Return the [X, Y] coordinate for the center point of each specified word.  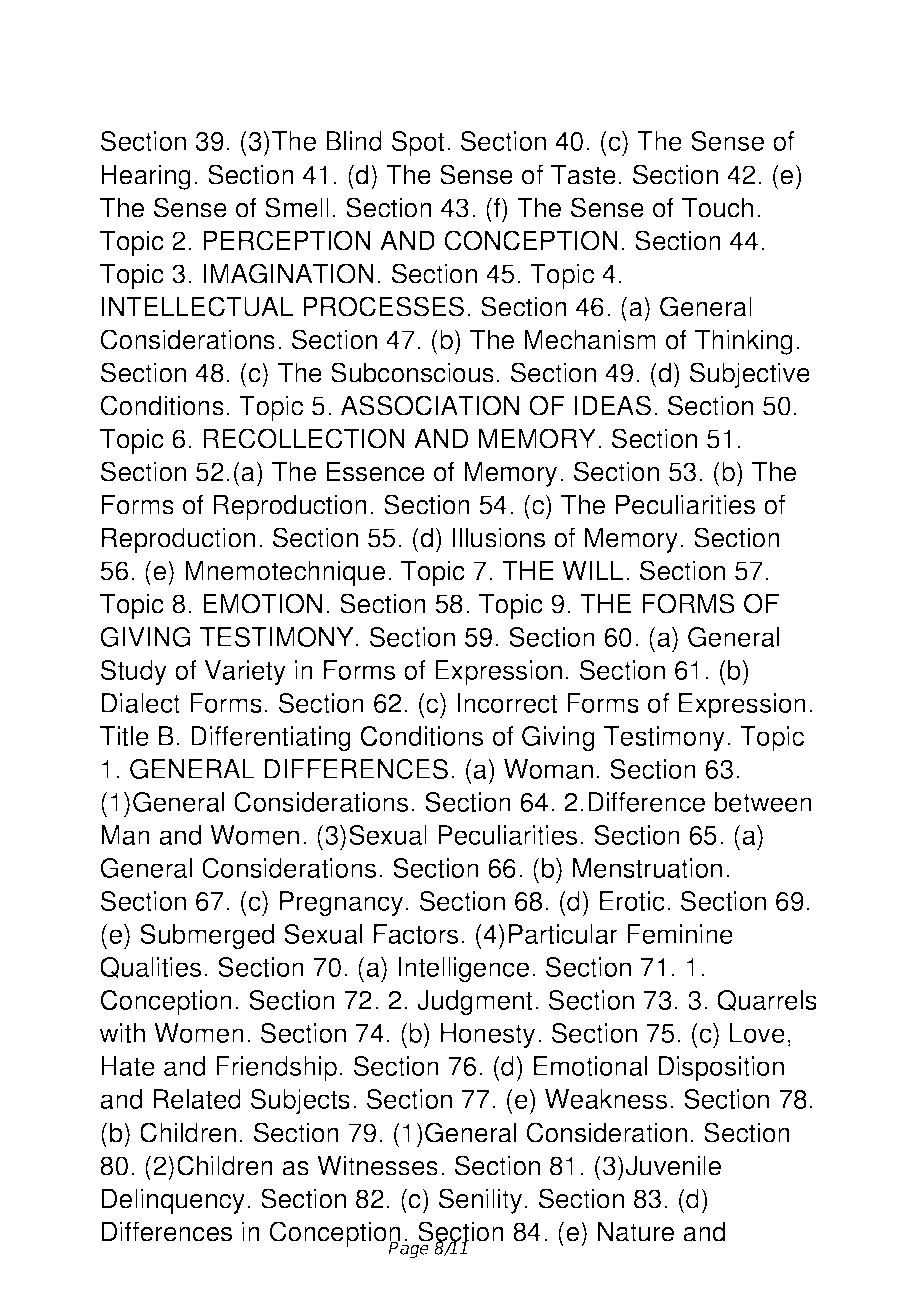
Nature [636, 1231]
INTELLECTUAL [197, 306]
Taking [648, 56]
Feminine [680, 934]
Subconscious [412, 372]
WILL [592, 570]
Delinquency [173, 1201]
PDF [242, 53]
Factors [416, 934]
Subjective [750, 375]
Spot [418, 144]
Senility [480, 1201]
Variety [245, 673]
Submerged [207, 937]
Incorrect [507, 703]
